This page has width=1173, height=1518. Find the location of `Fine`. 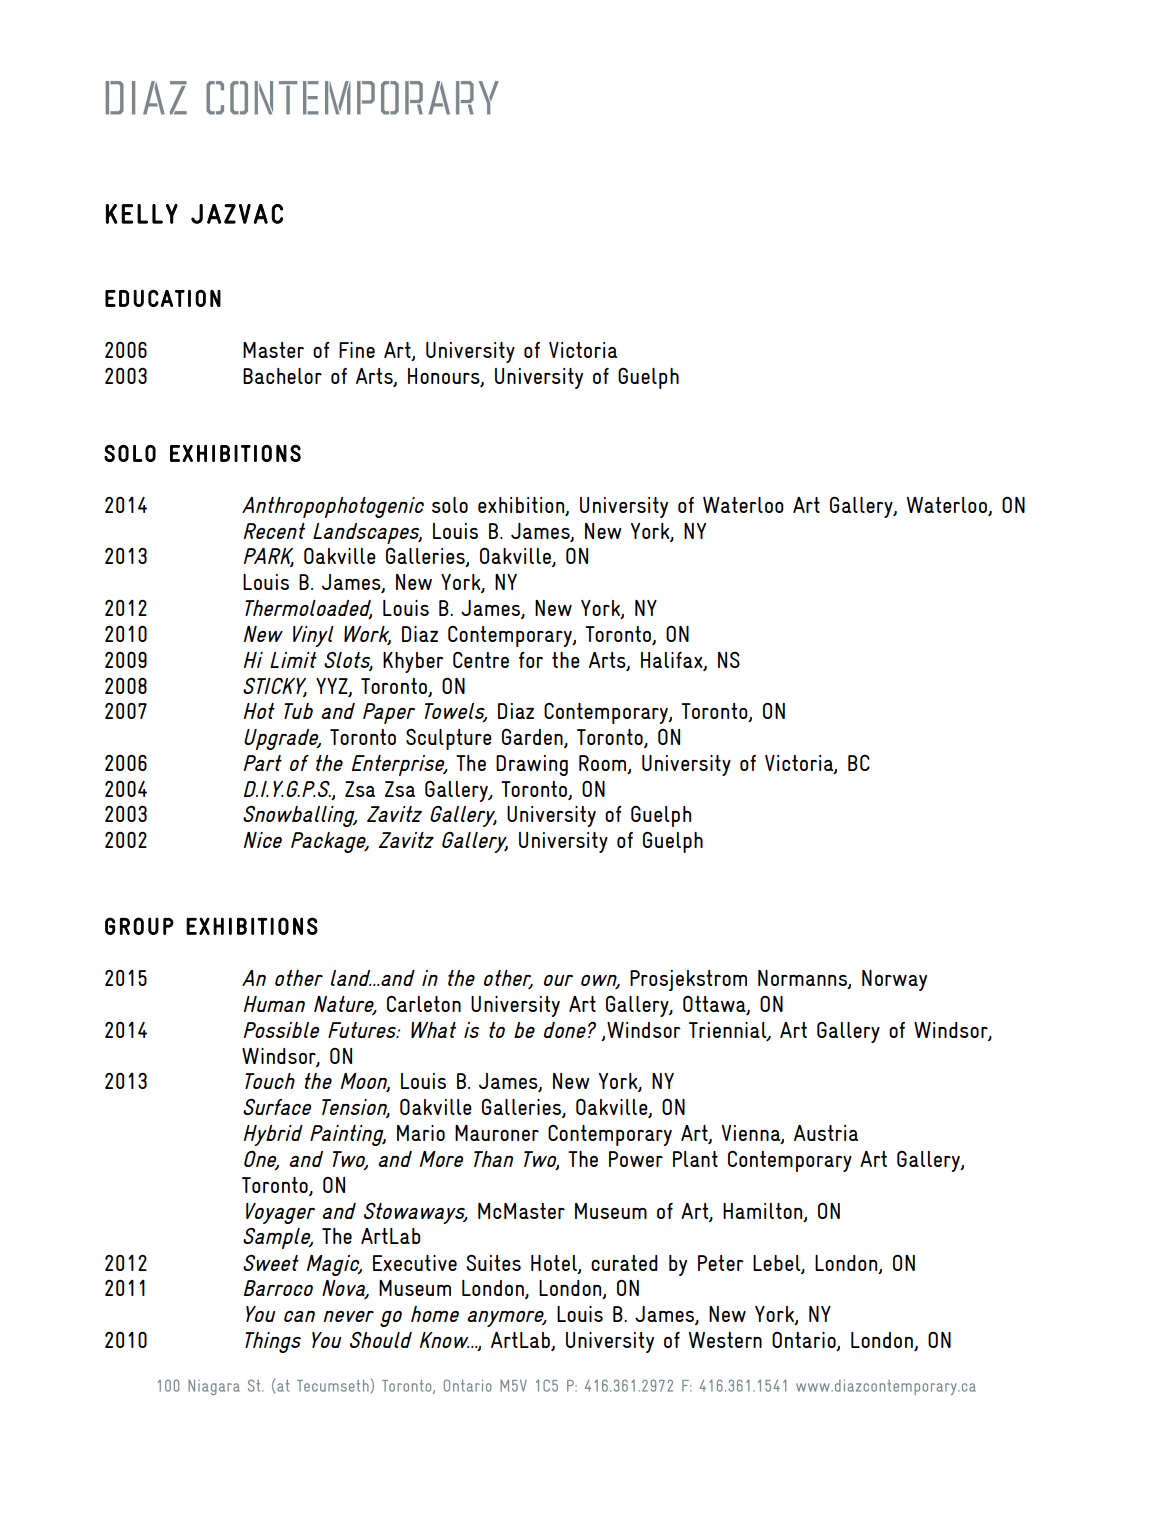

Fine is located at coordinates (357, 350).
